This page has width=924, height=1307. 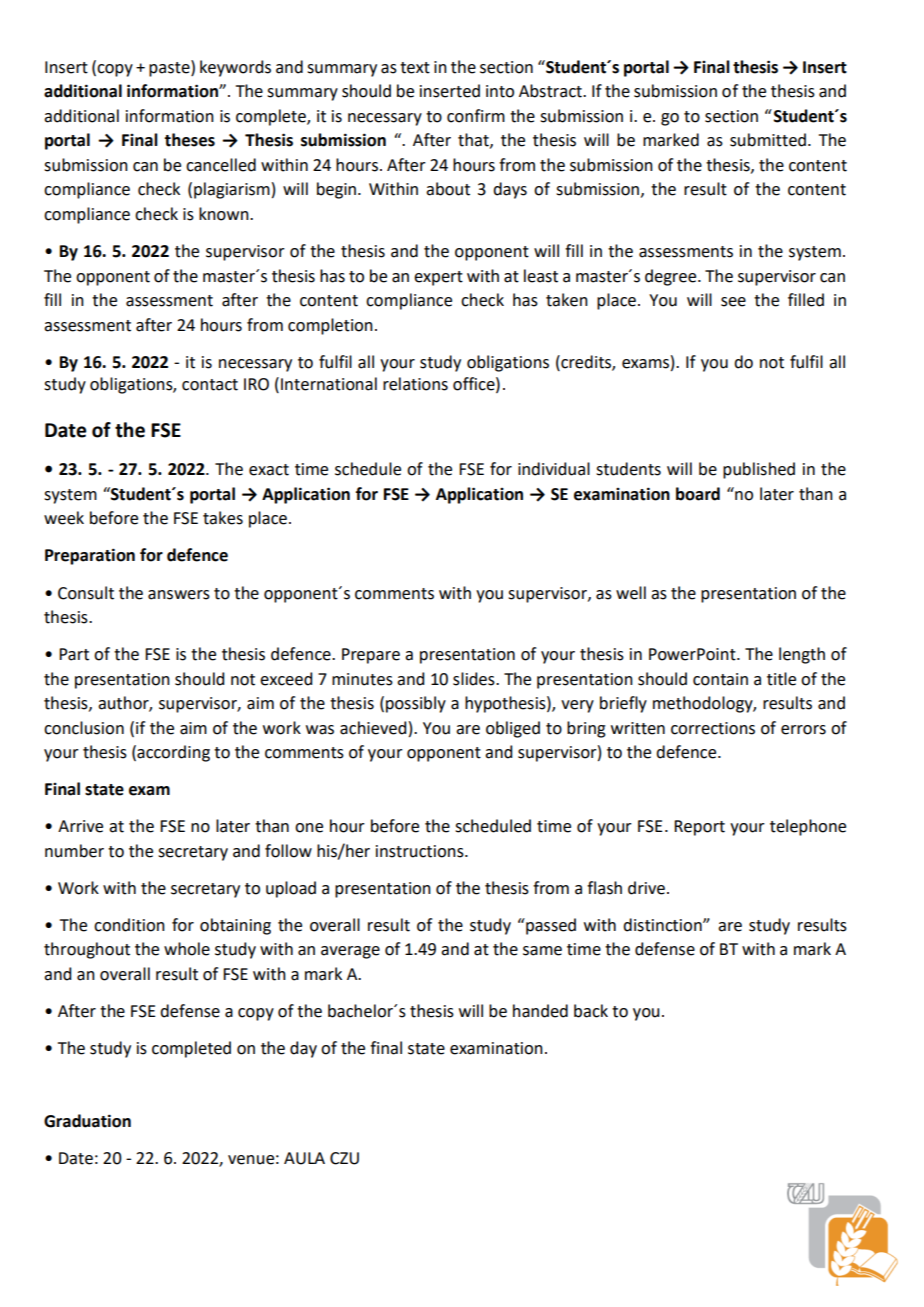 I want to click on Report, so click(x=699, y=828).
